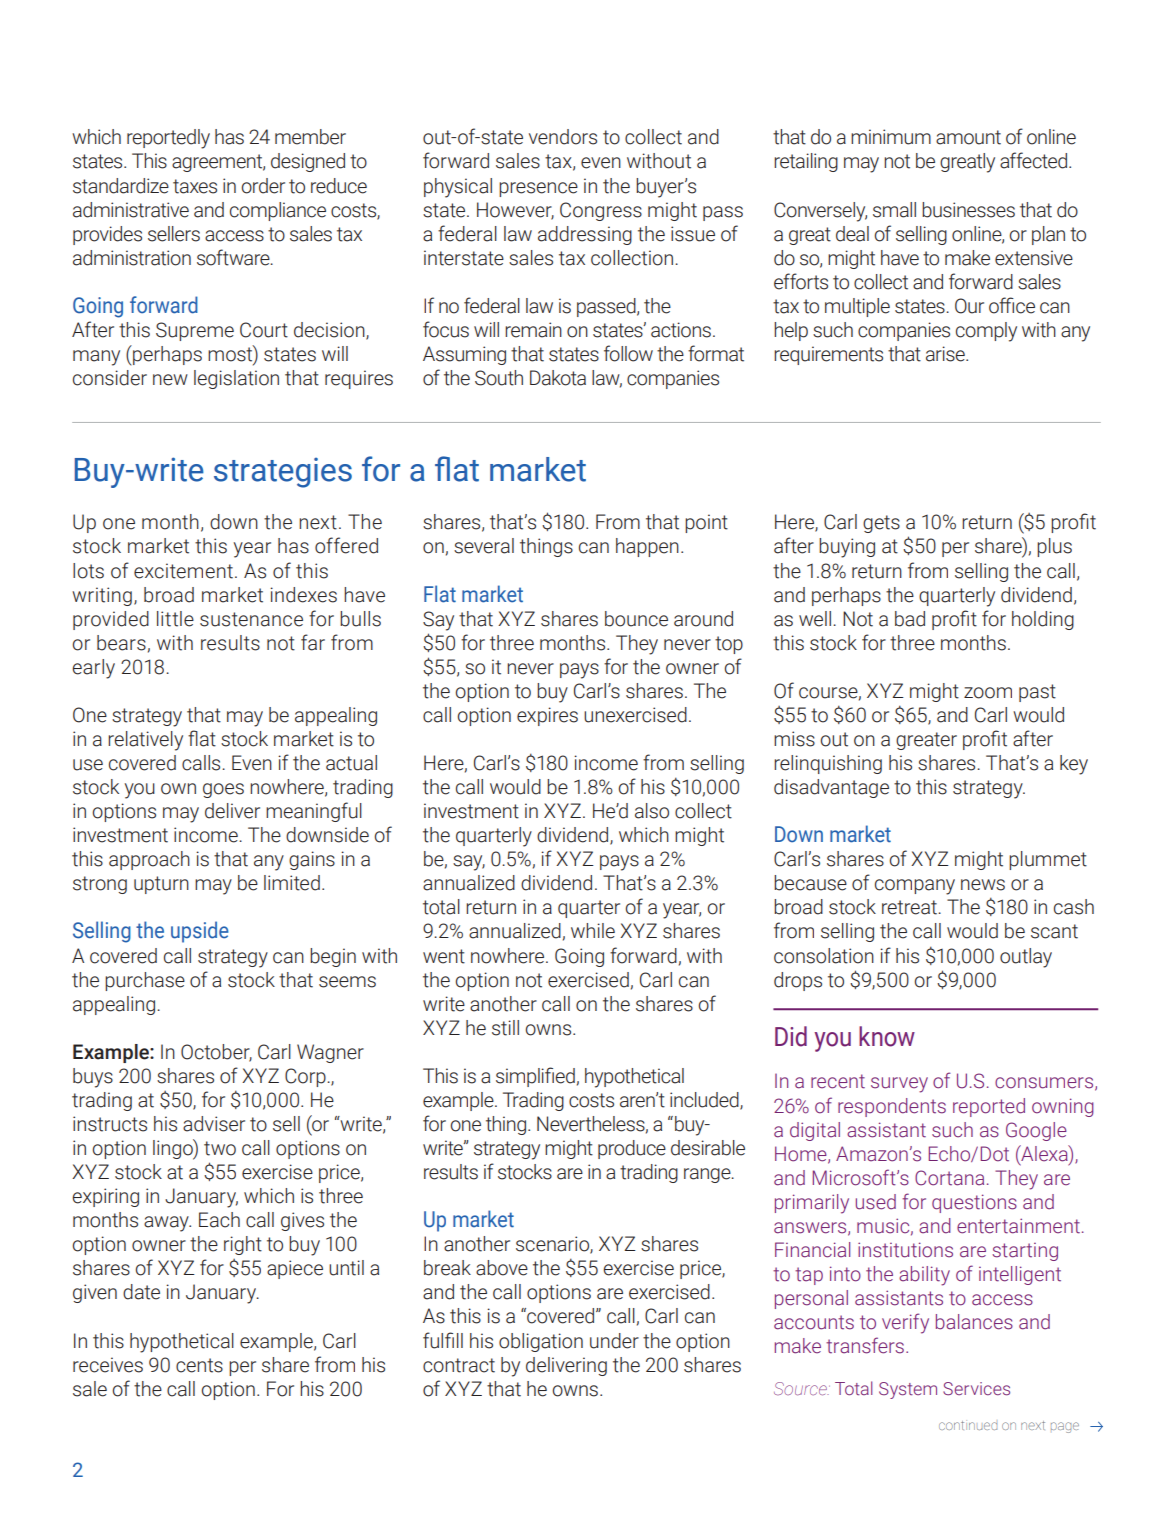 This screenshot has height=1516, width=1173. Describe the element at coordinates (647, 547) in the screenshot. I see `happen` at that location.
